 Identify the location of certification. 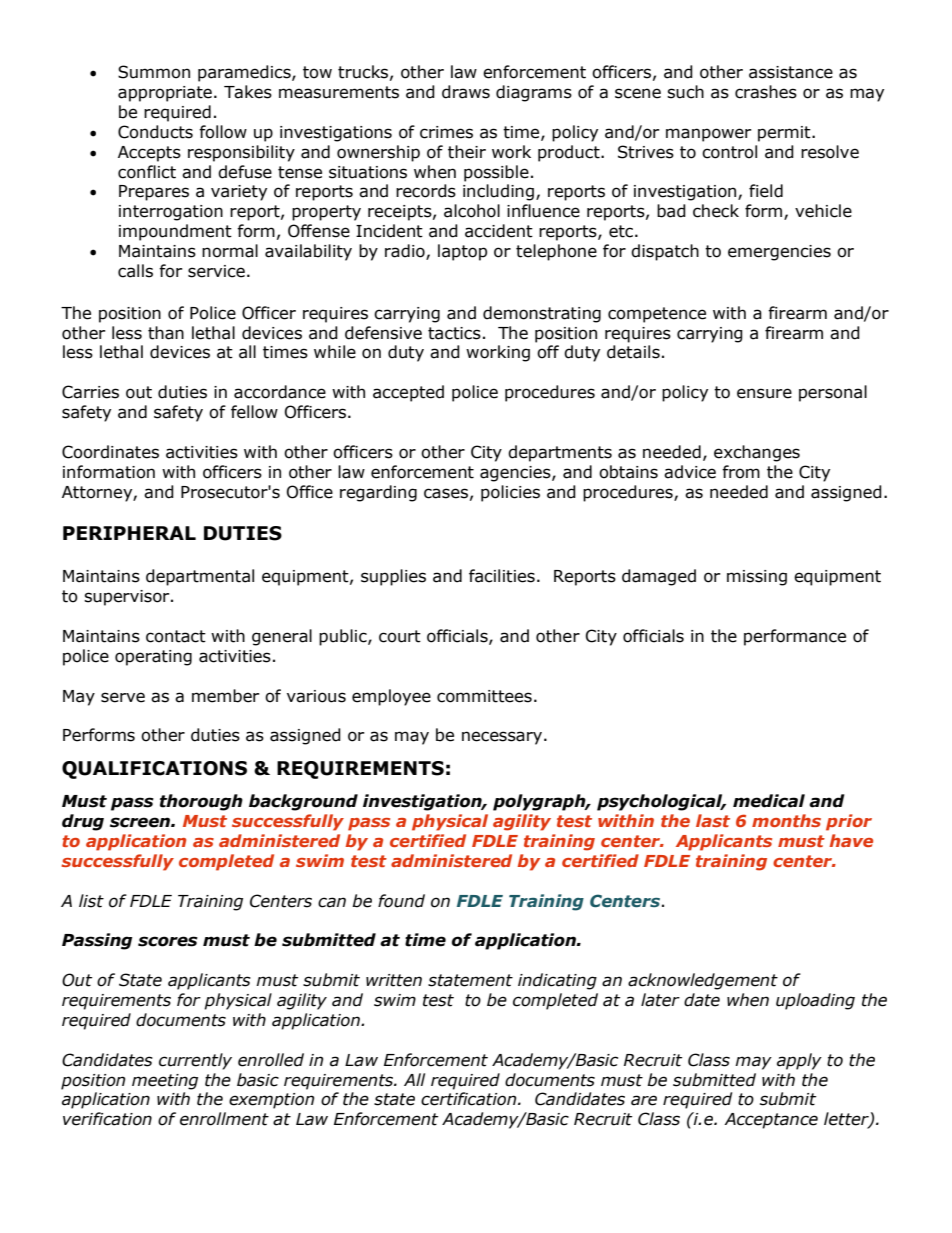
(470, 1099).
